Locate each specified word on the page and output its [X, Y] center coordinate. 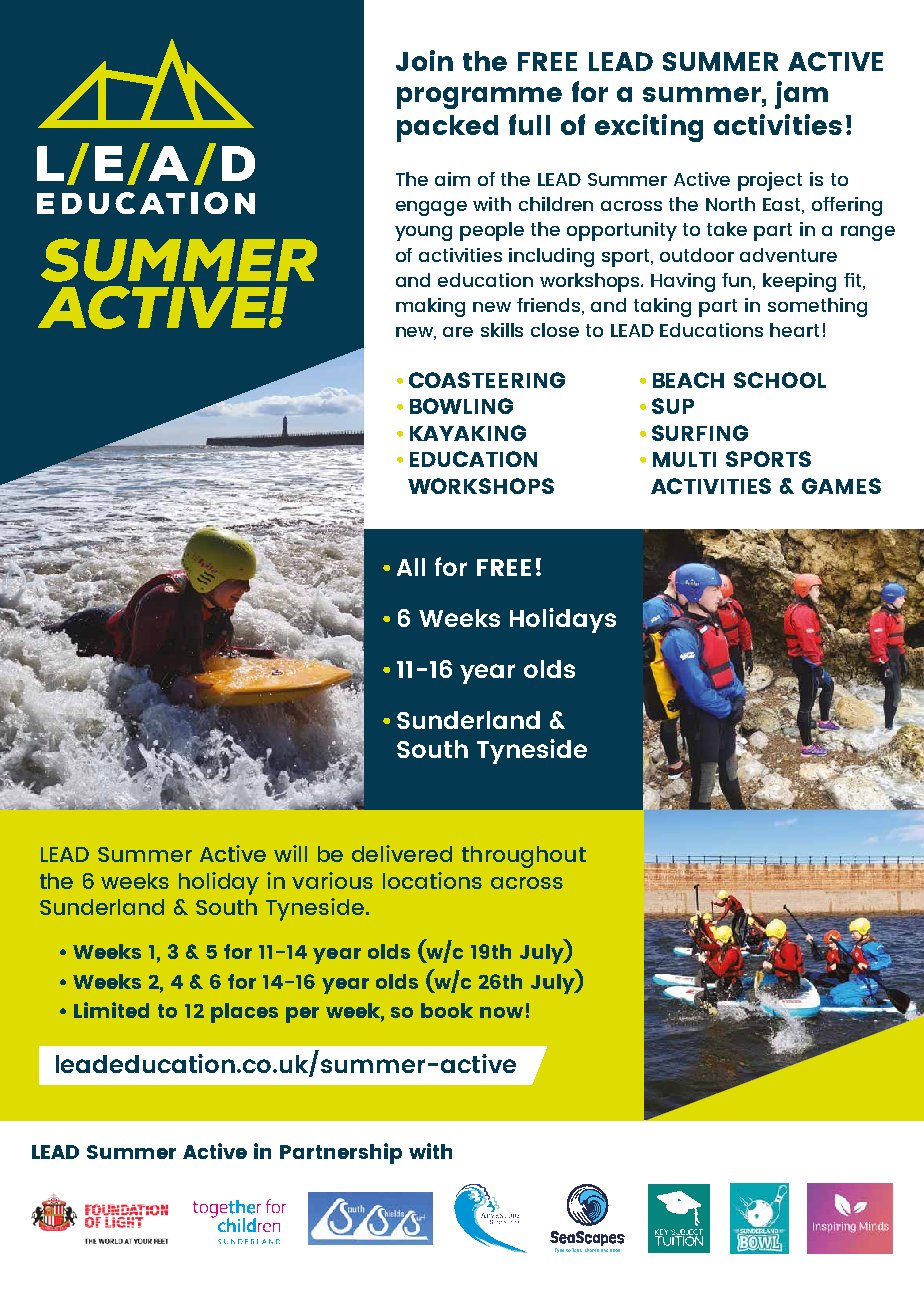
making [430, 307]
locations [432, 880]
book [447, 1010]
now [501, 1012]
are [458, 332]
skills [502, 330]
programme [479, 98]
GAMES [841, 486]
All [411, 567]
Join [424, 60]
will [290, 853]
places [244, 1013]
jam [801, 95]
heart [794, 330]
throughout [524, 857]
